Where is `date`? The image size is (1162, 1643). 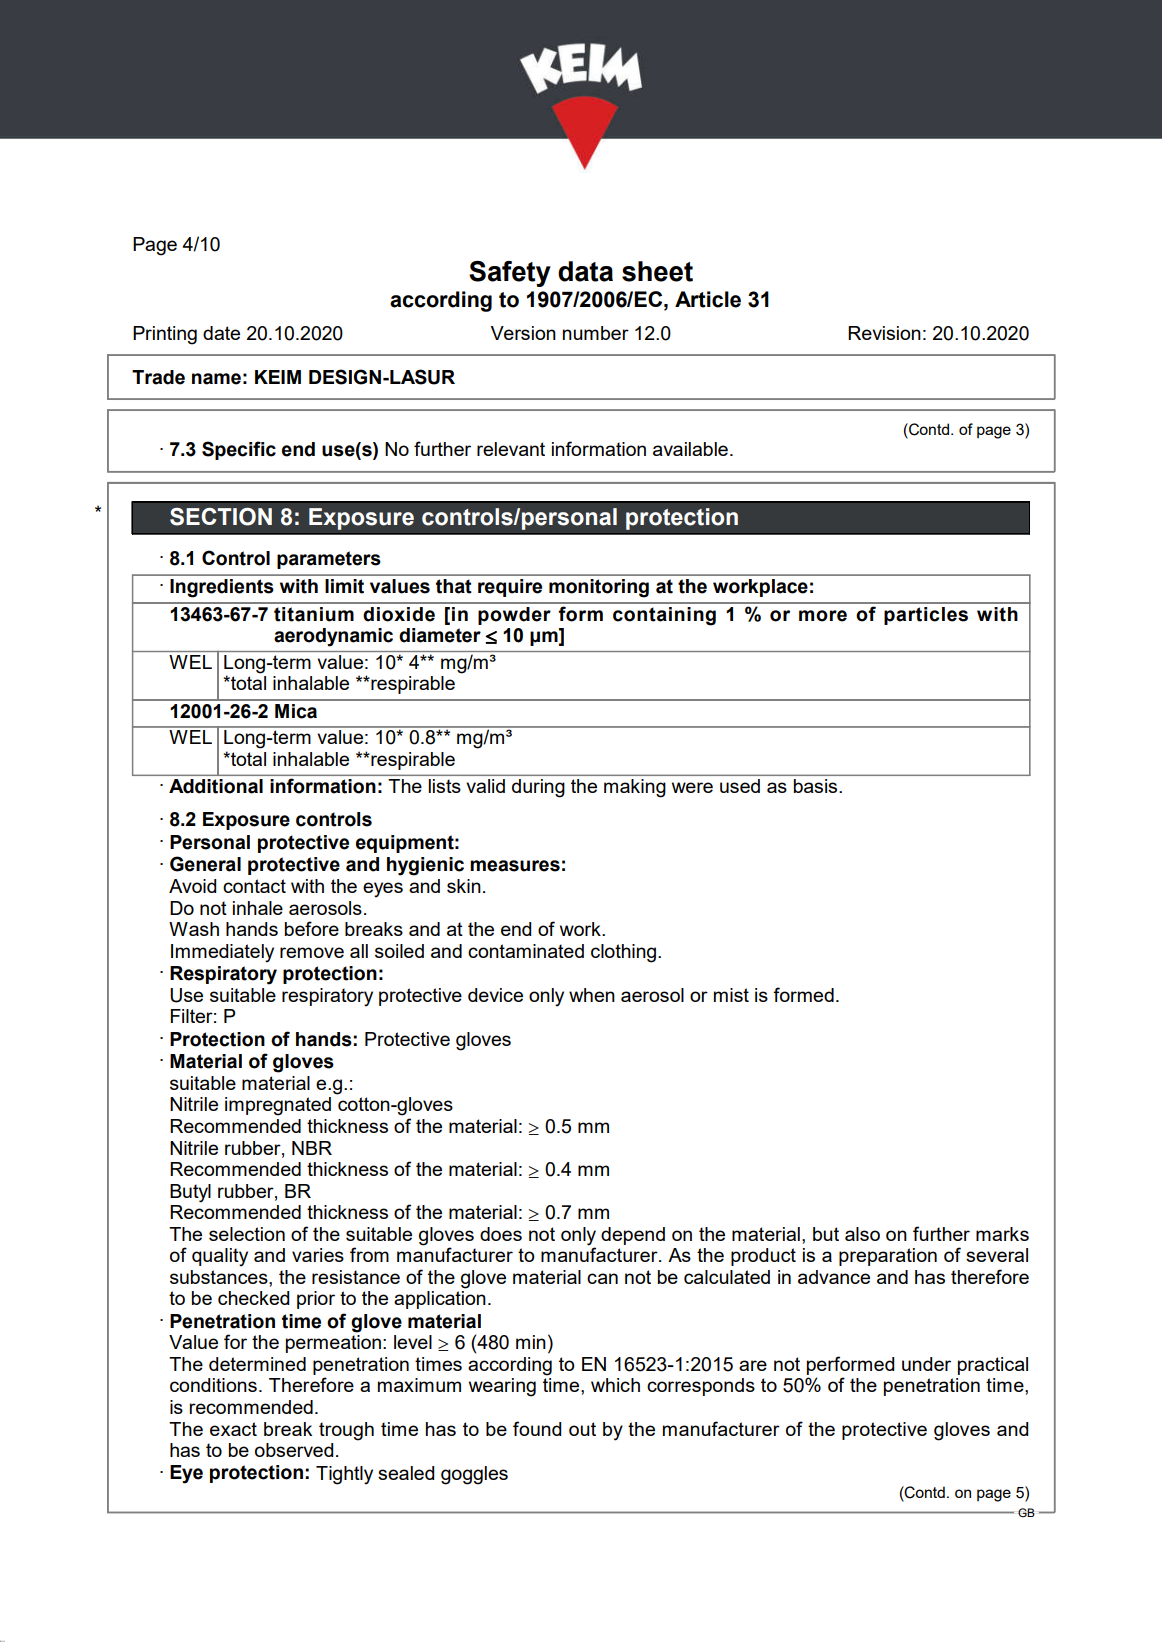 date is located at coordinates (221, 333).
